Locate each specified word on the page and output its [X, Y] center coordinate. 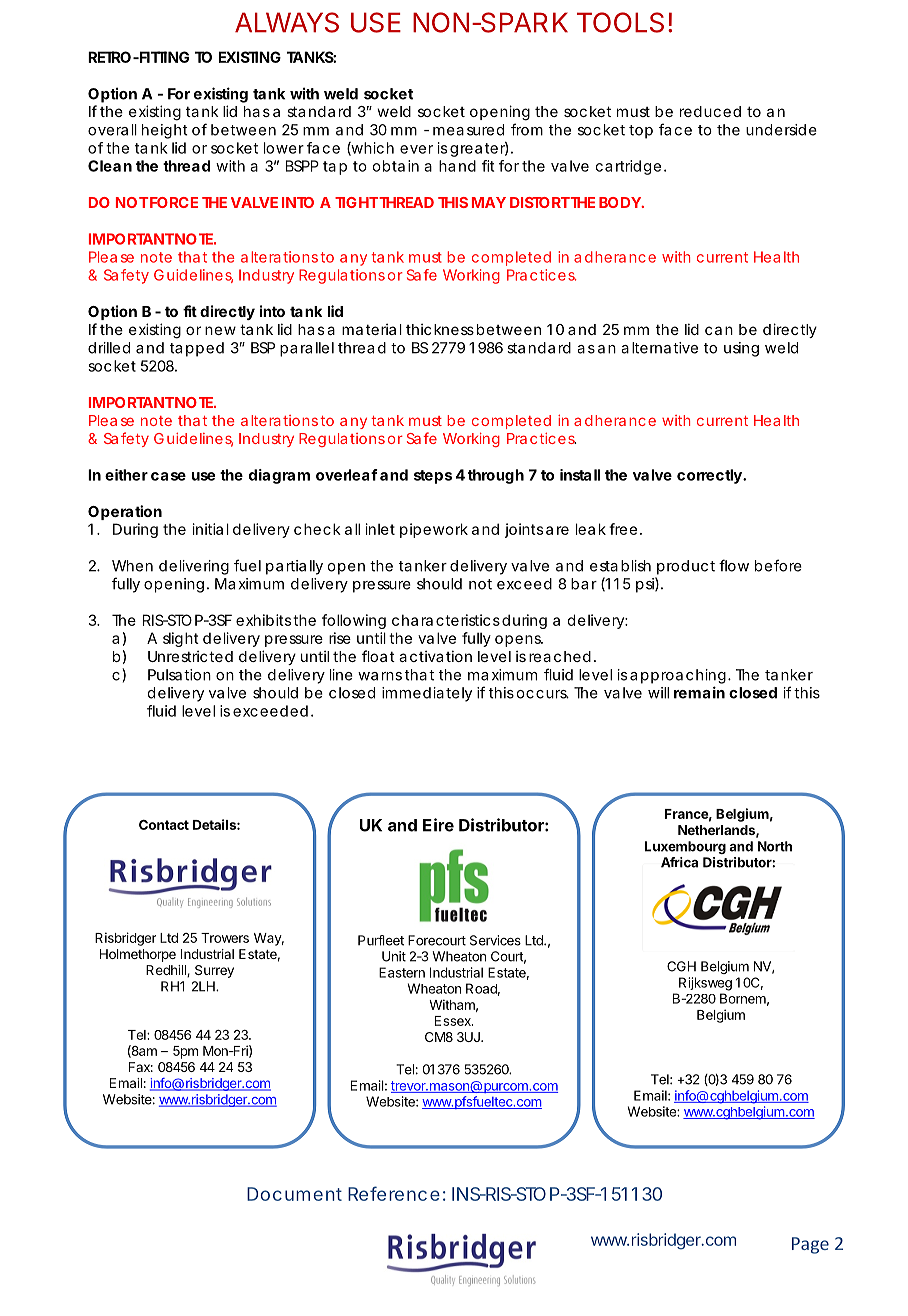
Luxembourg [685, 847]
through [498, 476]
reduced [710, 111]
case [168, 476]
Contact [164, 825]
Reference [397, 1193]
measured [468, 130]
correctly [711, 476]
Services [495, 940]
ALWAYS [287, 22]
